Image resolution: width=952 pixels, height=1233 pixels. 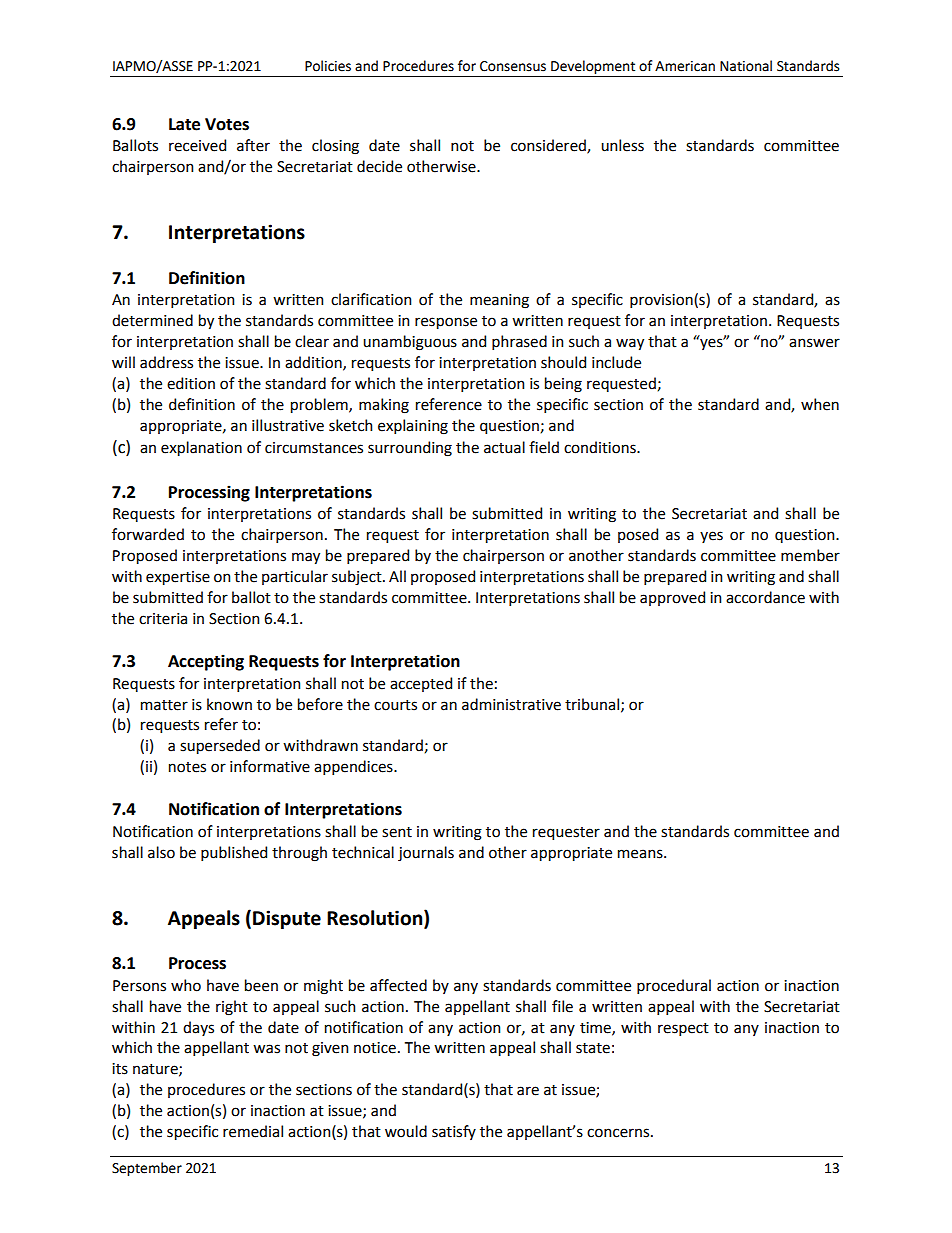 I want to click on remedial, so click(x=253, y=1131).
